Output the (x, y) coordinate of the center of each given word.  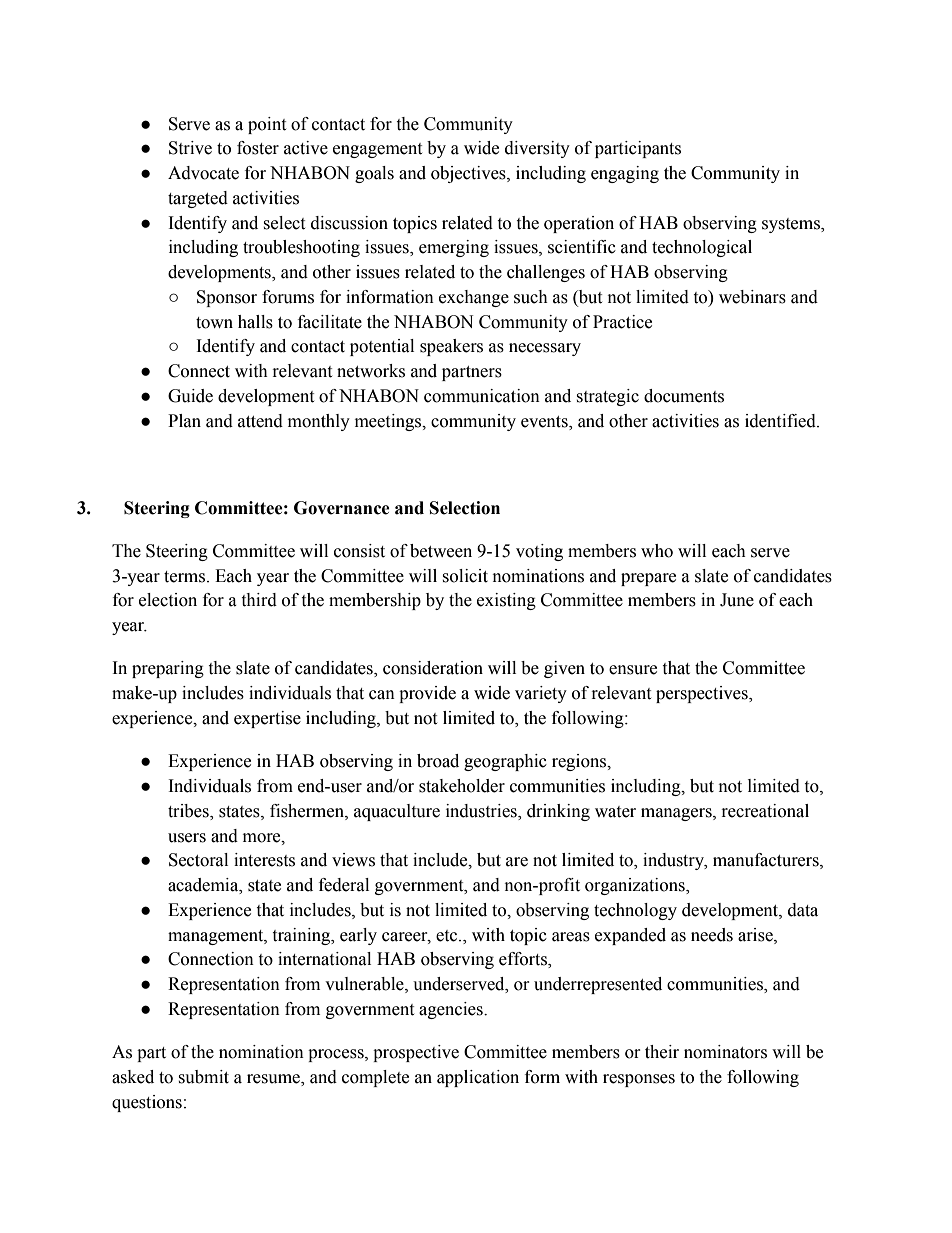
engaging (625, 174)
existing (506, 601)
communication (482, 396)
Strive (190, 148)
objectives (469, 174)
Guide (190, 396)
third (259, 600)
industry (674, 861)
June (737, 600)
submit (203, 1077)
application (478, 1078)
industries (482, 812)
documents (684, 396)
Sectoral (198, 860)
